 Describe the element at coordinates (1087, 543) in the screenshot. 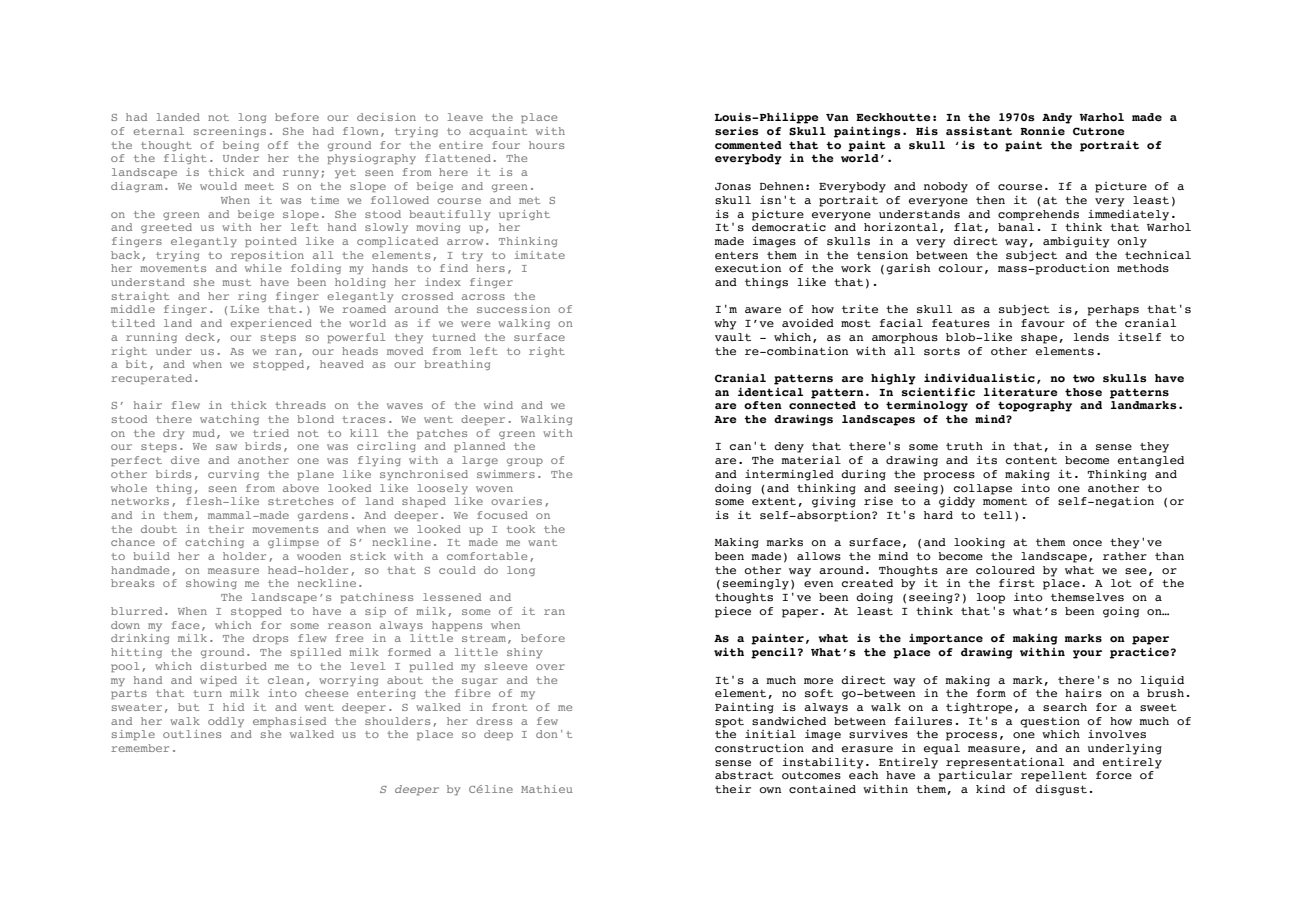

I see `once` at that location.
